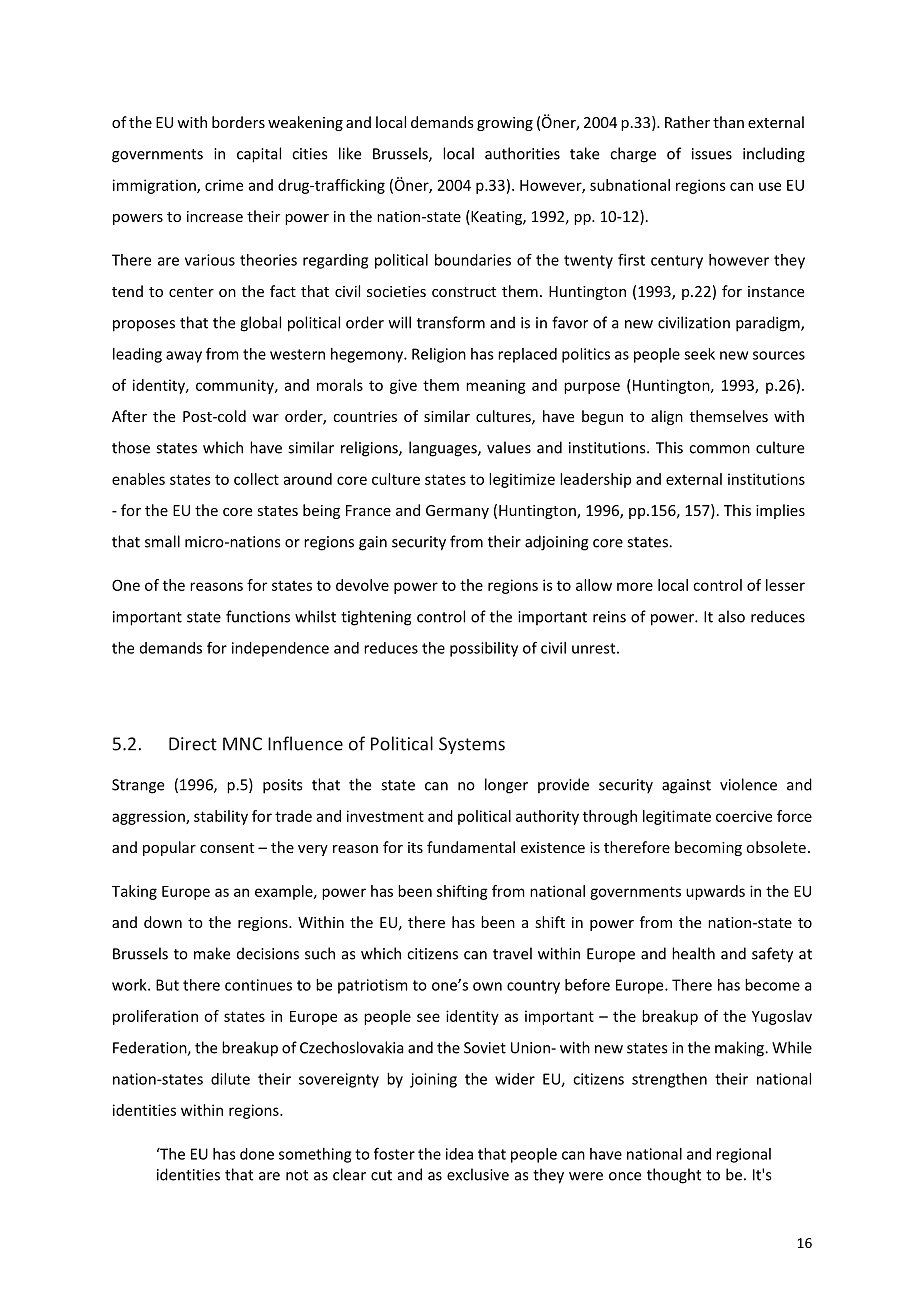 The width and height of the image is (924, 1308). What do you see at coordinates (744, 816) in the image?
I see `coercive` at bounding box center [744, 816].
